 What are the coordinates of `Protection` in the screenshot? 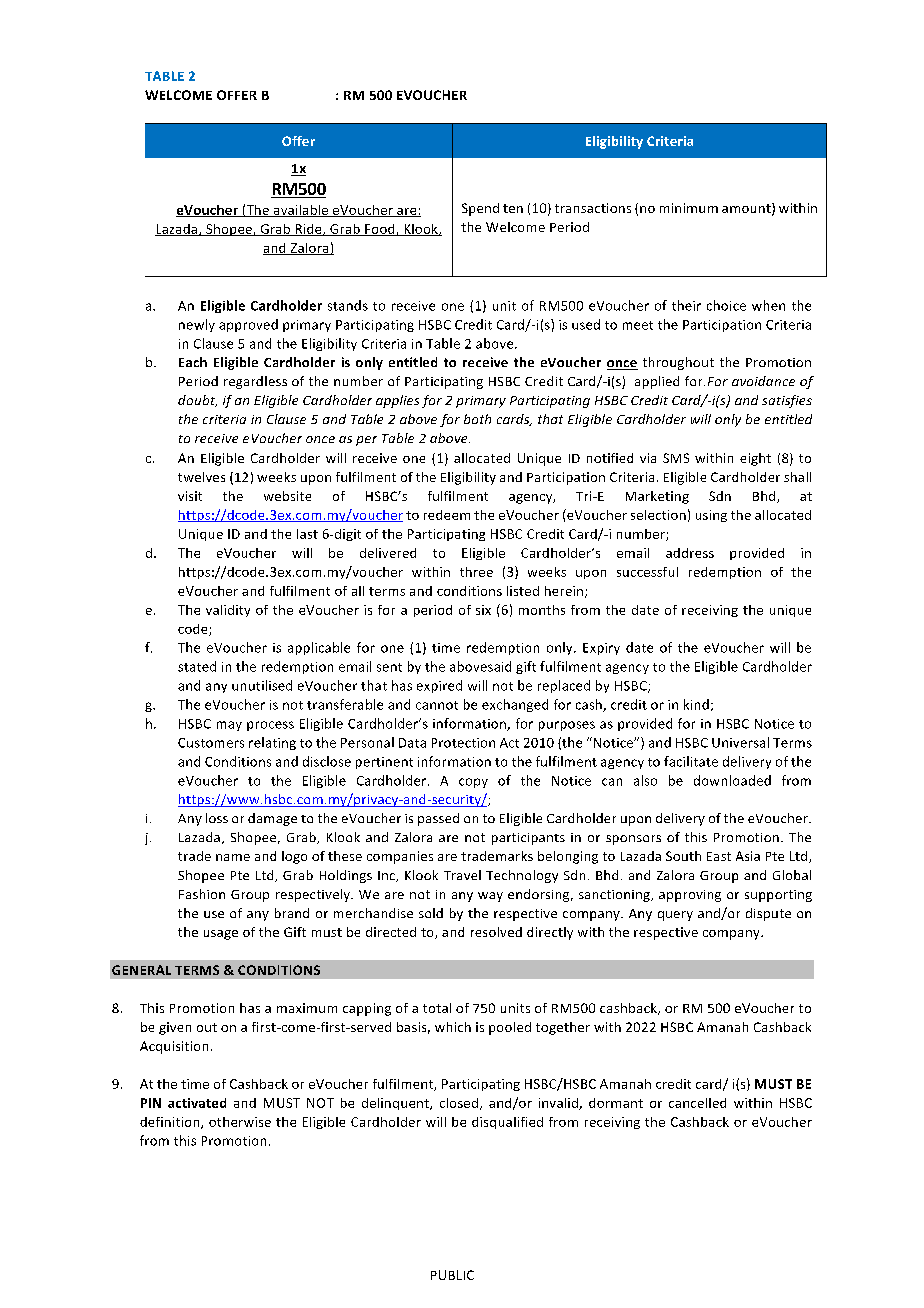 It's located at (463, 743).
